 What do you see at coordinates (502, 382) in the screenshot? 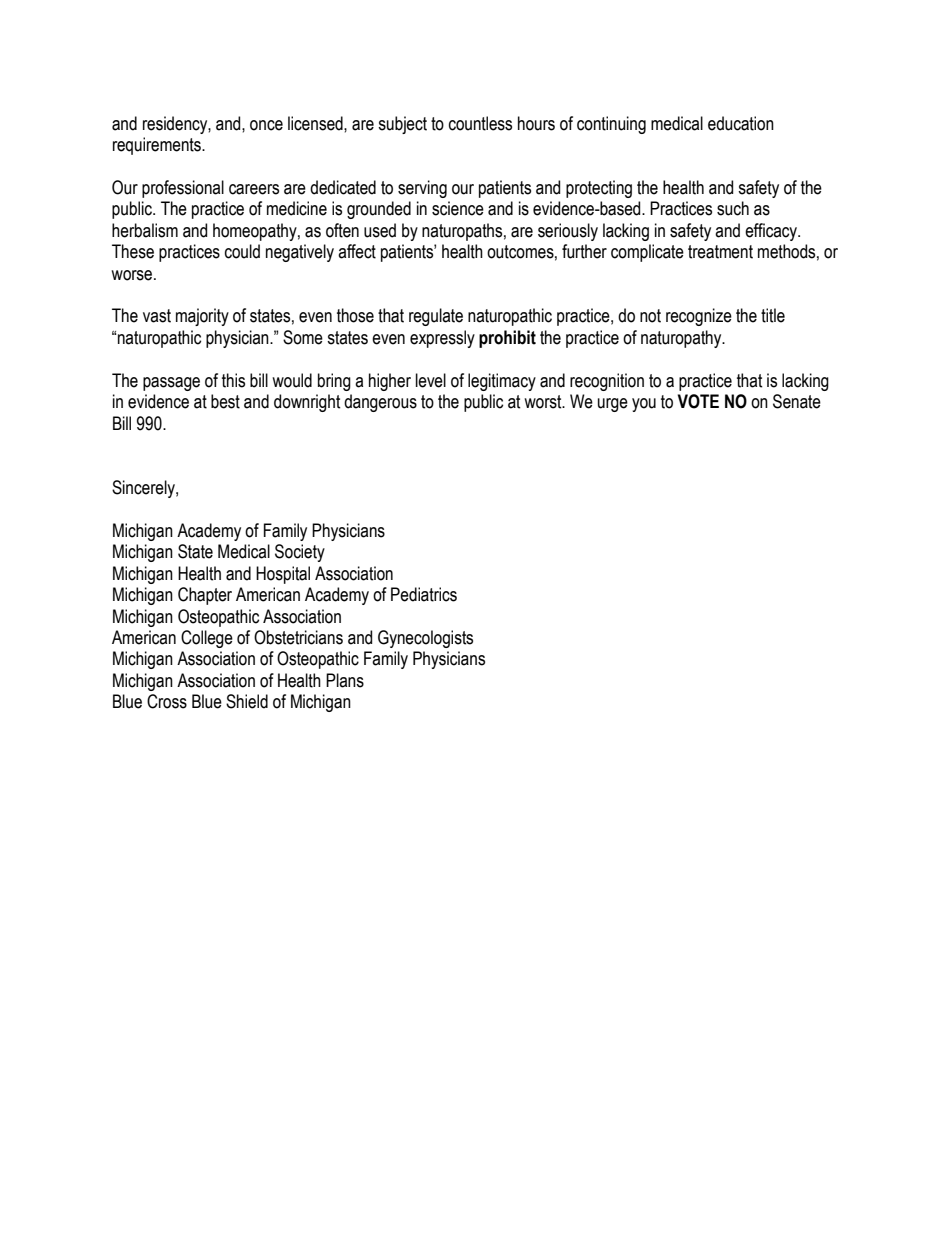
I see `legitimacy` at bounding box center [502, 382].
